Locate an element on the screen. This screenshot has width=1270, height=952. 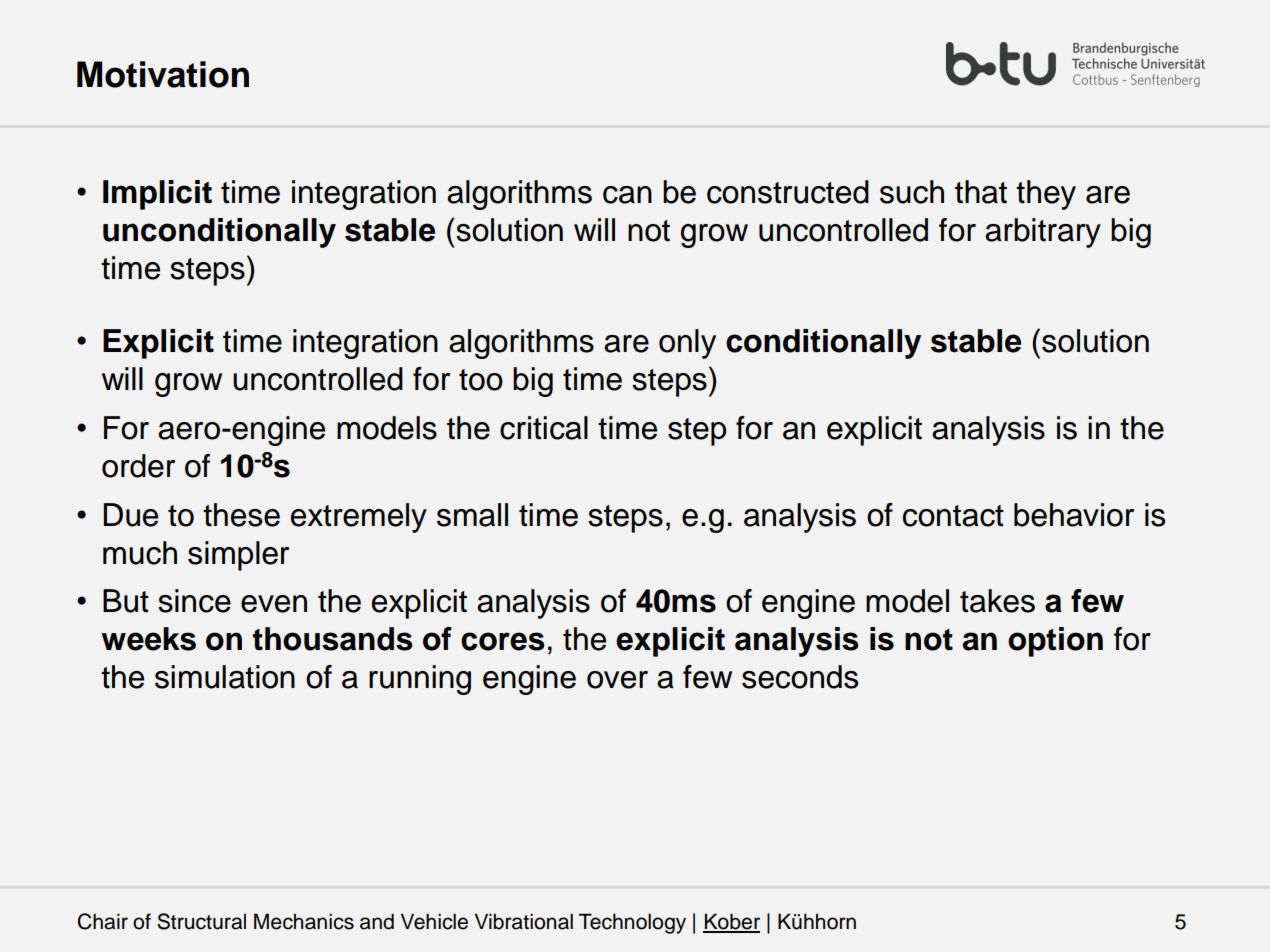
over is located at coordinates (617, 680).
